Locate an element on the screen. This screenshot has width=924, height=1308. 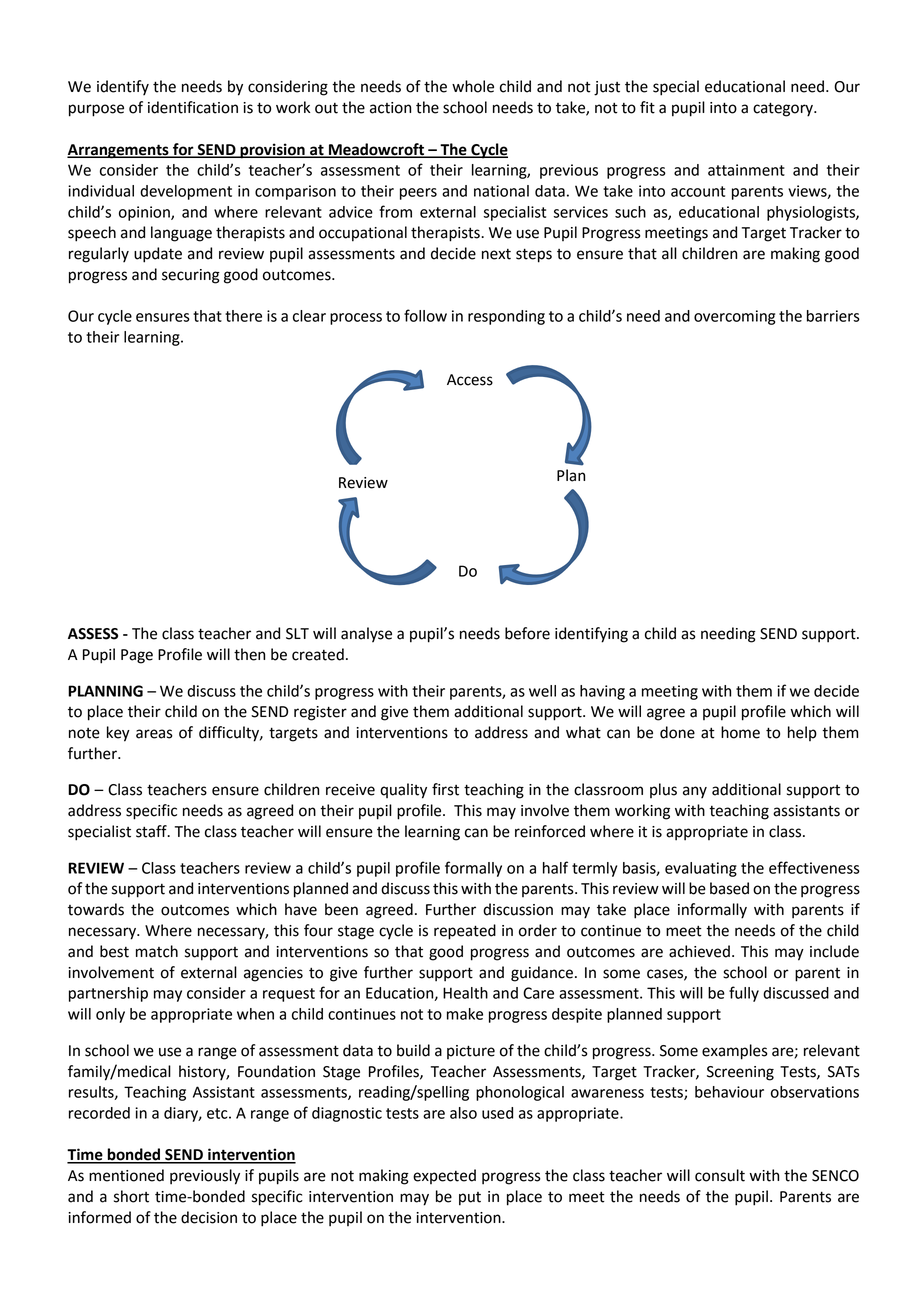
category is located at coordinates (784, 109).
